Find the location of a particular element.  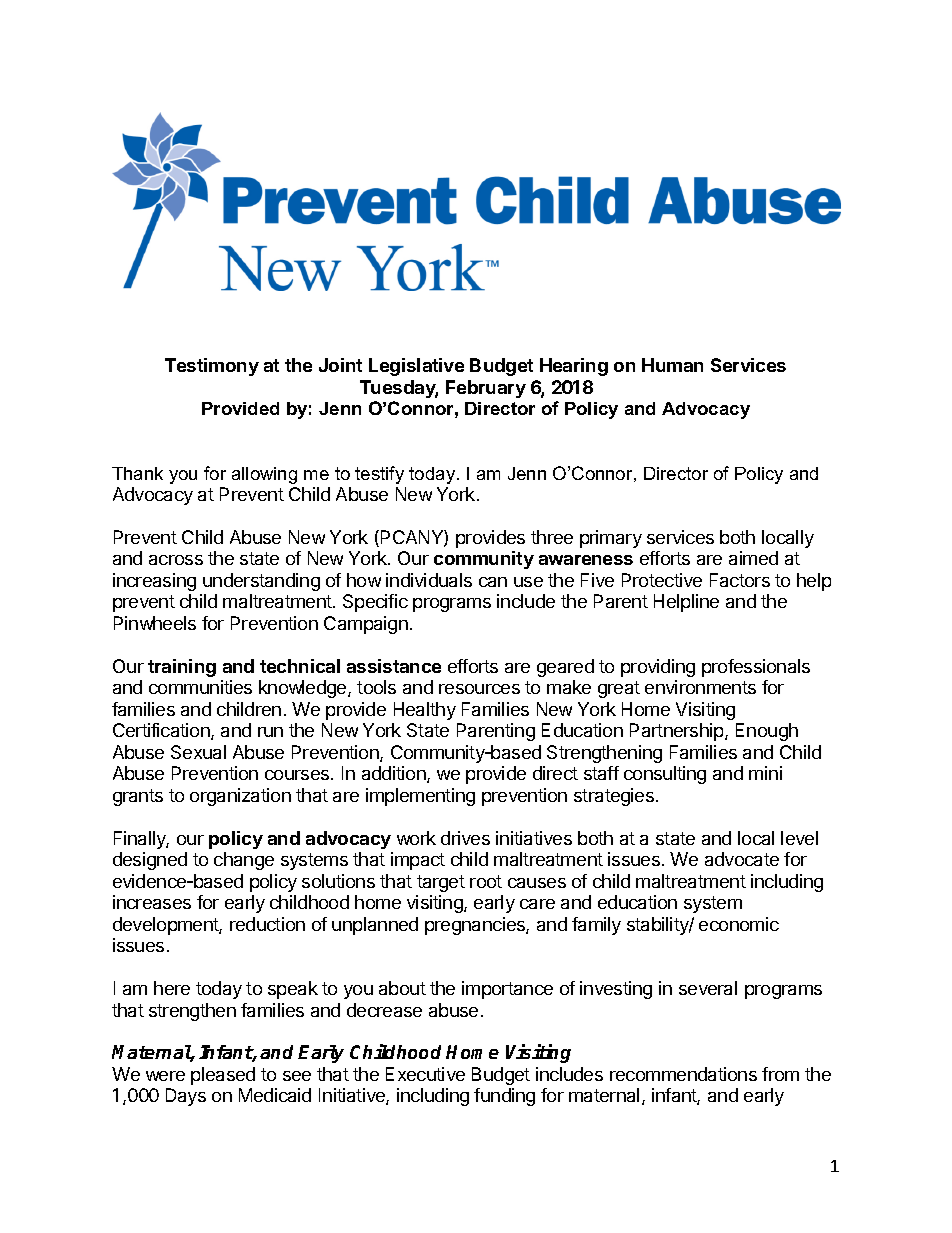

recommendations is located at coordinates (683, 1074).
